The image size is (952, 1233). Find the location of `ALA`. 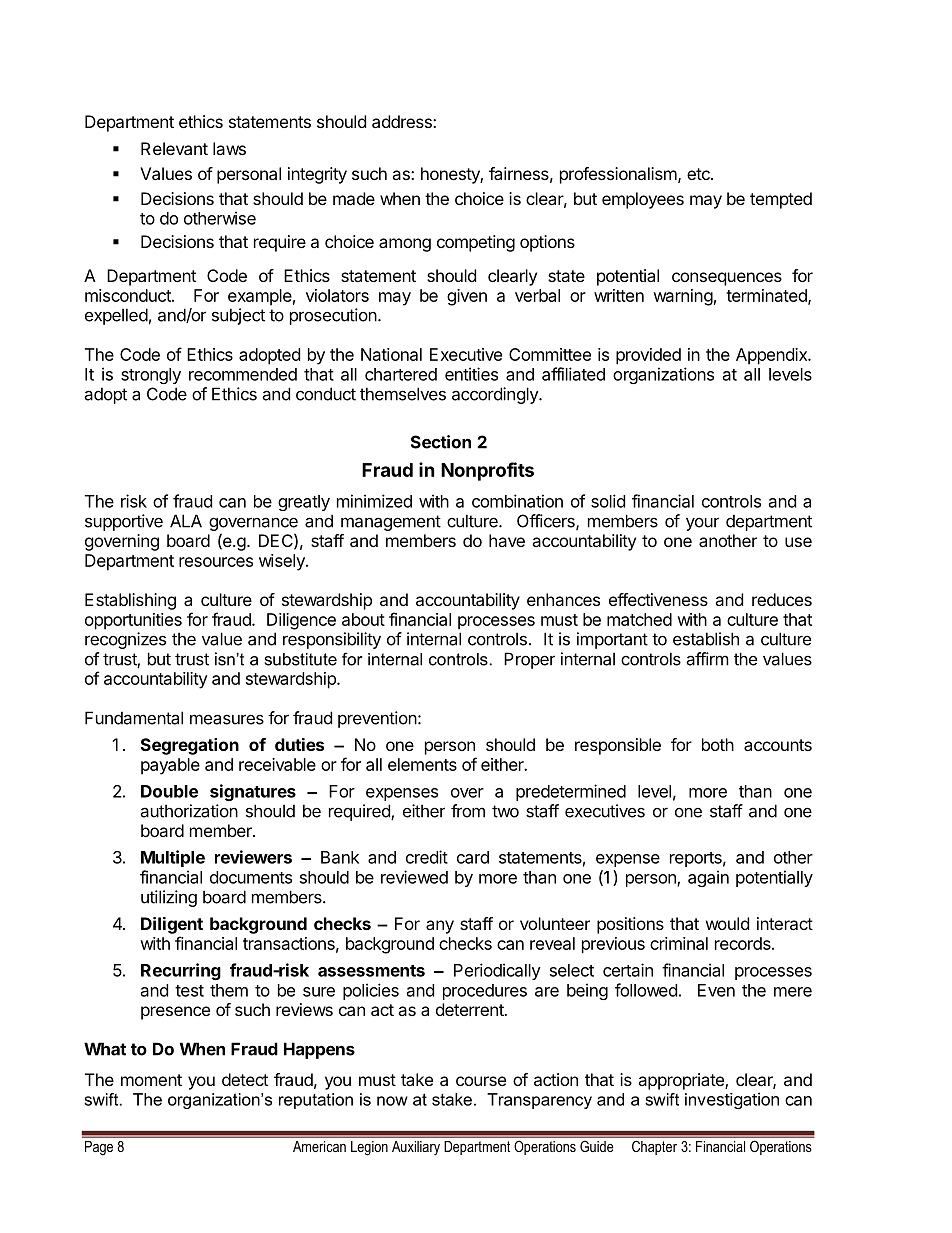

ALA is located at coordinates (186, 521).
